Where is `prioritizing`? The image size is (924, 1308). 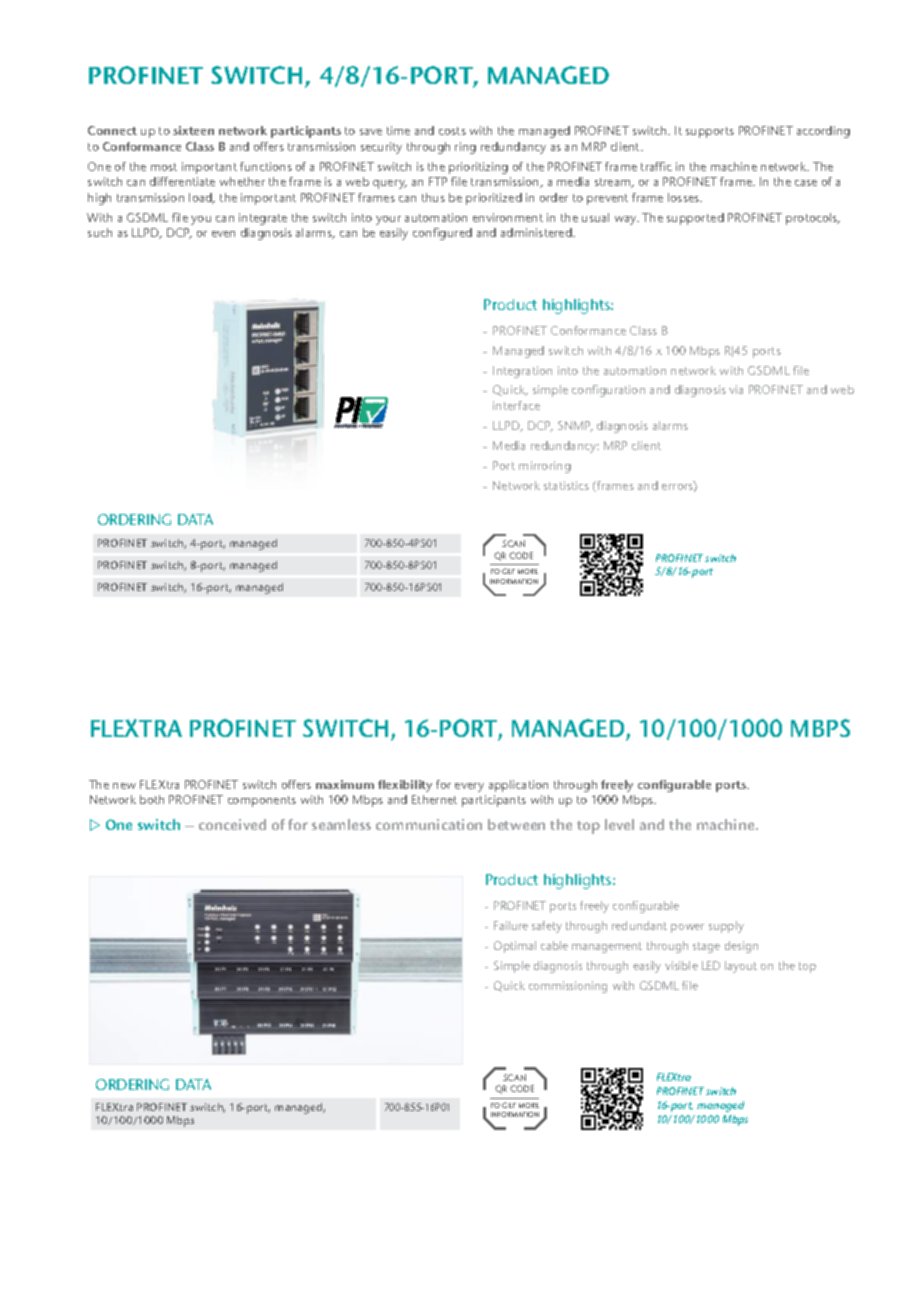
prioritizing is located at coordinates (478, 168).
